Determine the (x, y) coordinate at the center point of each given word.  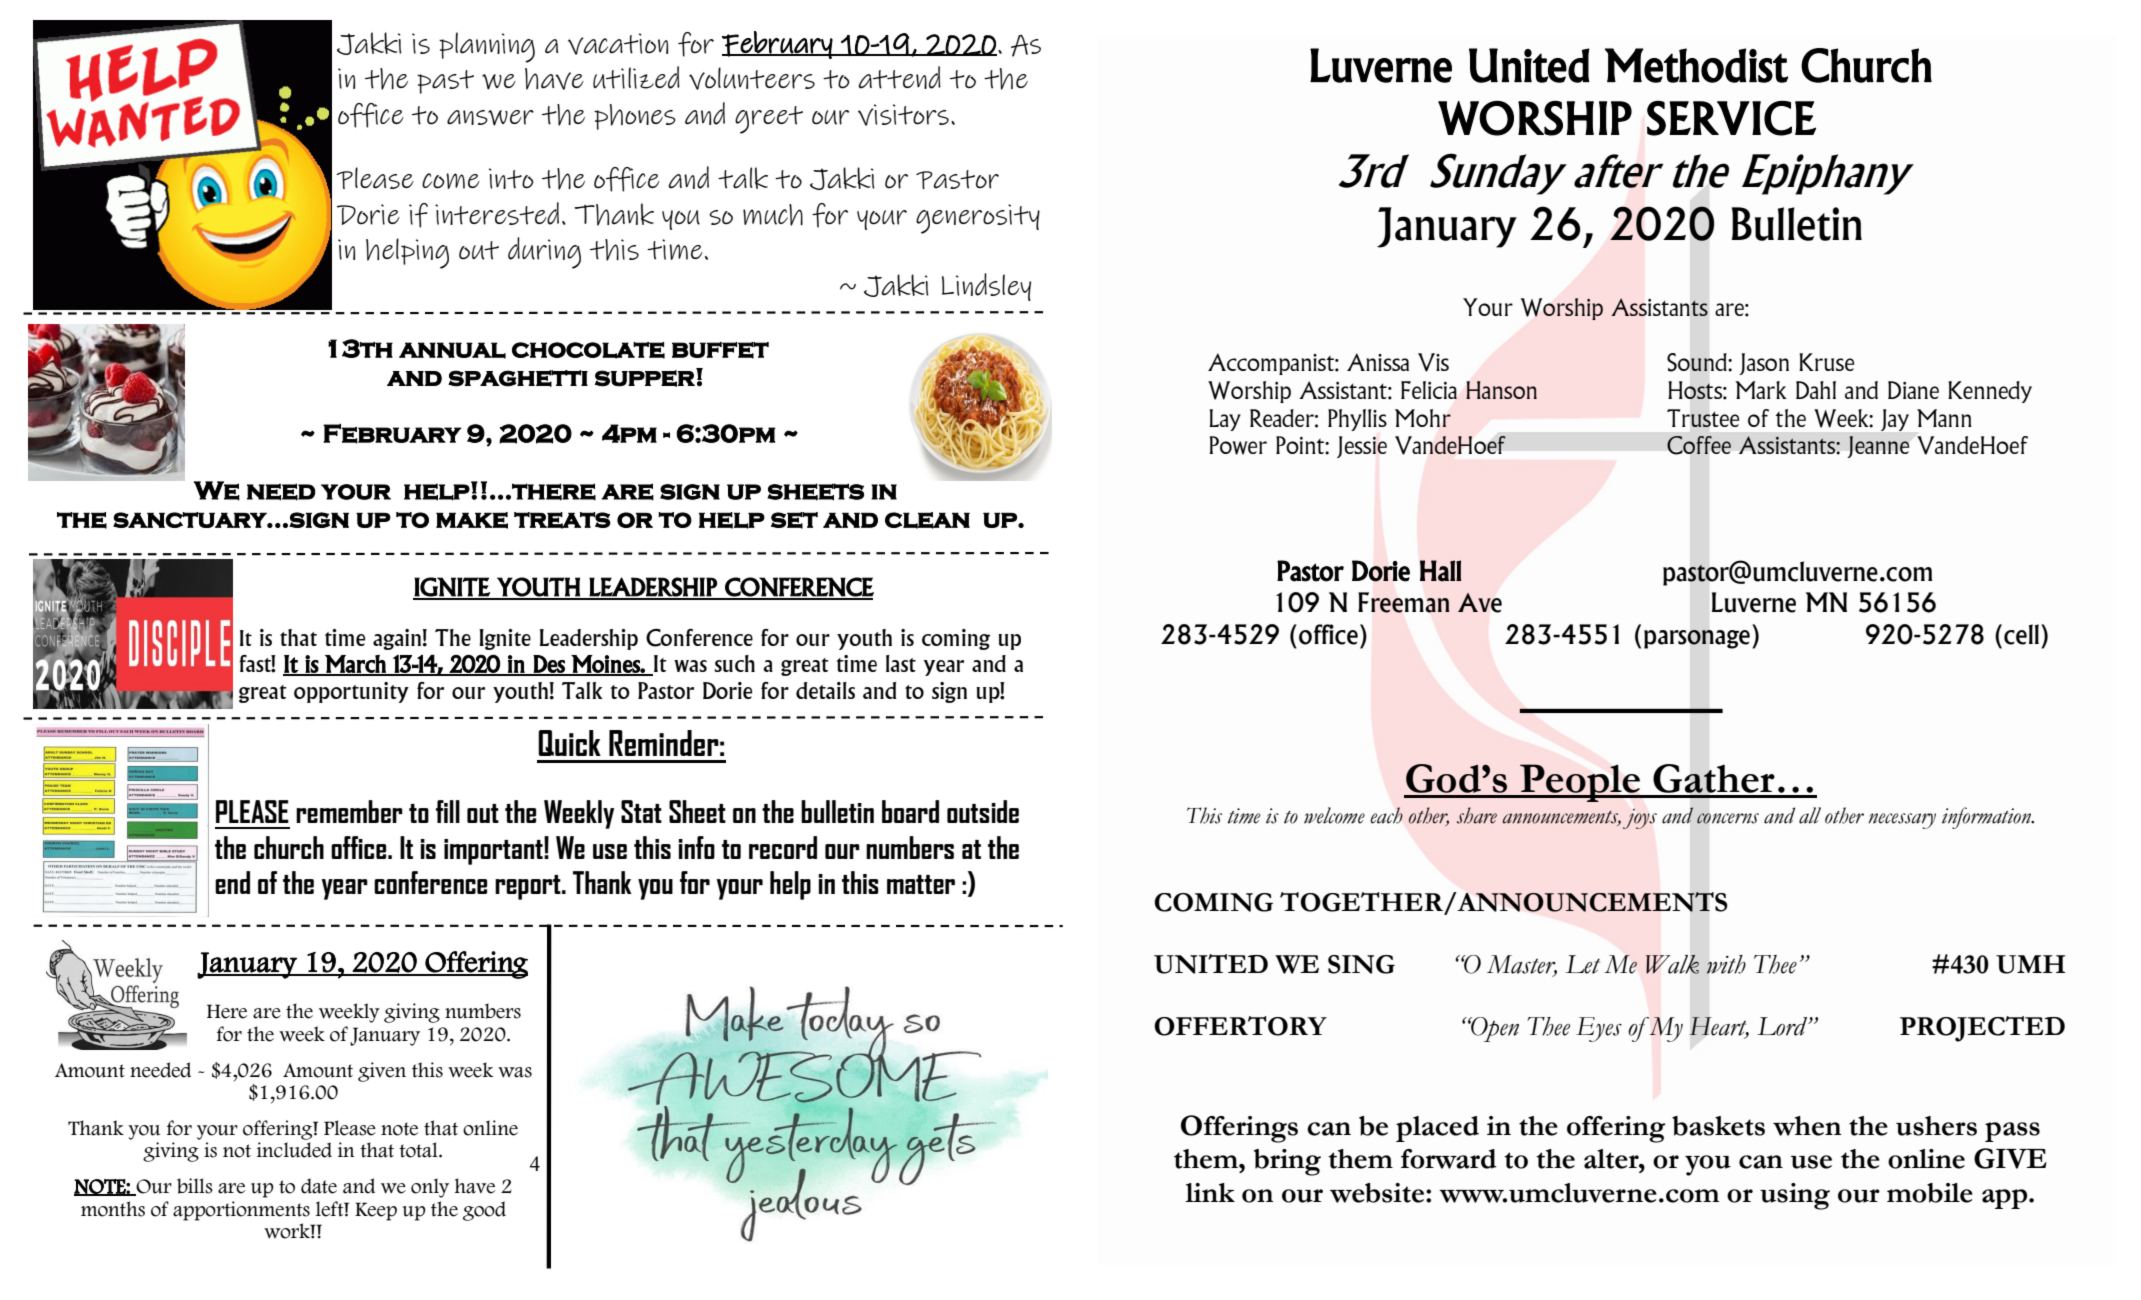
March (355, 664)
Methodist (1696, 65)
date (319, 1186)
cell (2021, 634)
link (1210, 1192)
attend (899, 77)
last (901, 663)
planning (487, 47)
